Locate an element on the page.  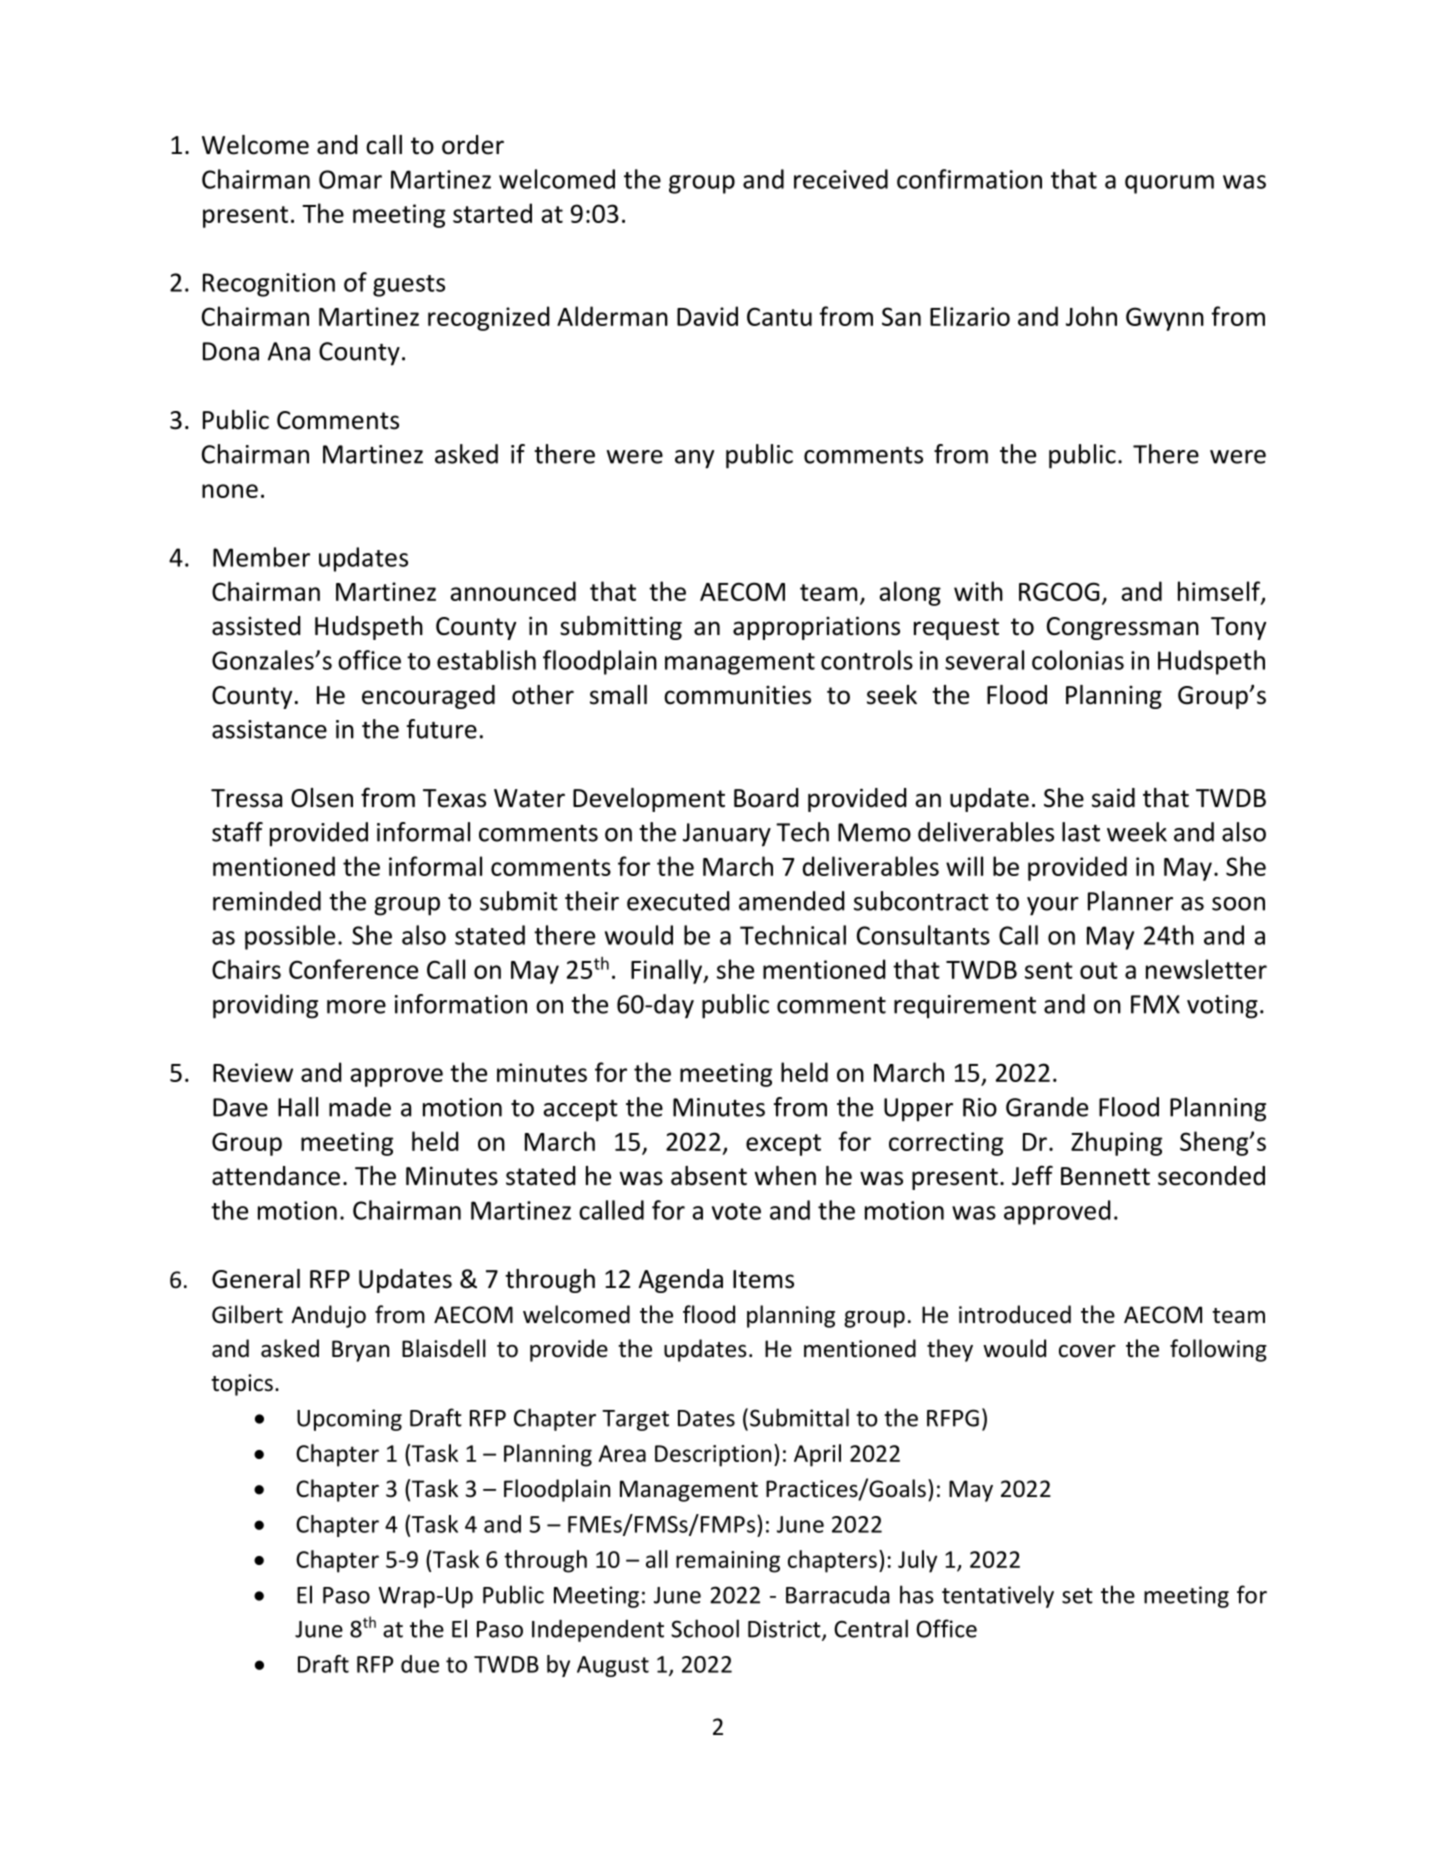
Planner is located at coordinates (1130, 901).
